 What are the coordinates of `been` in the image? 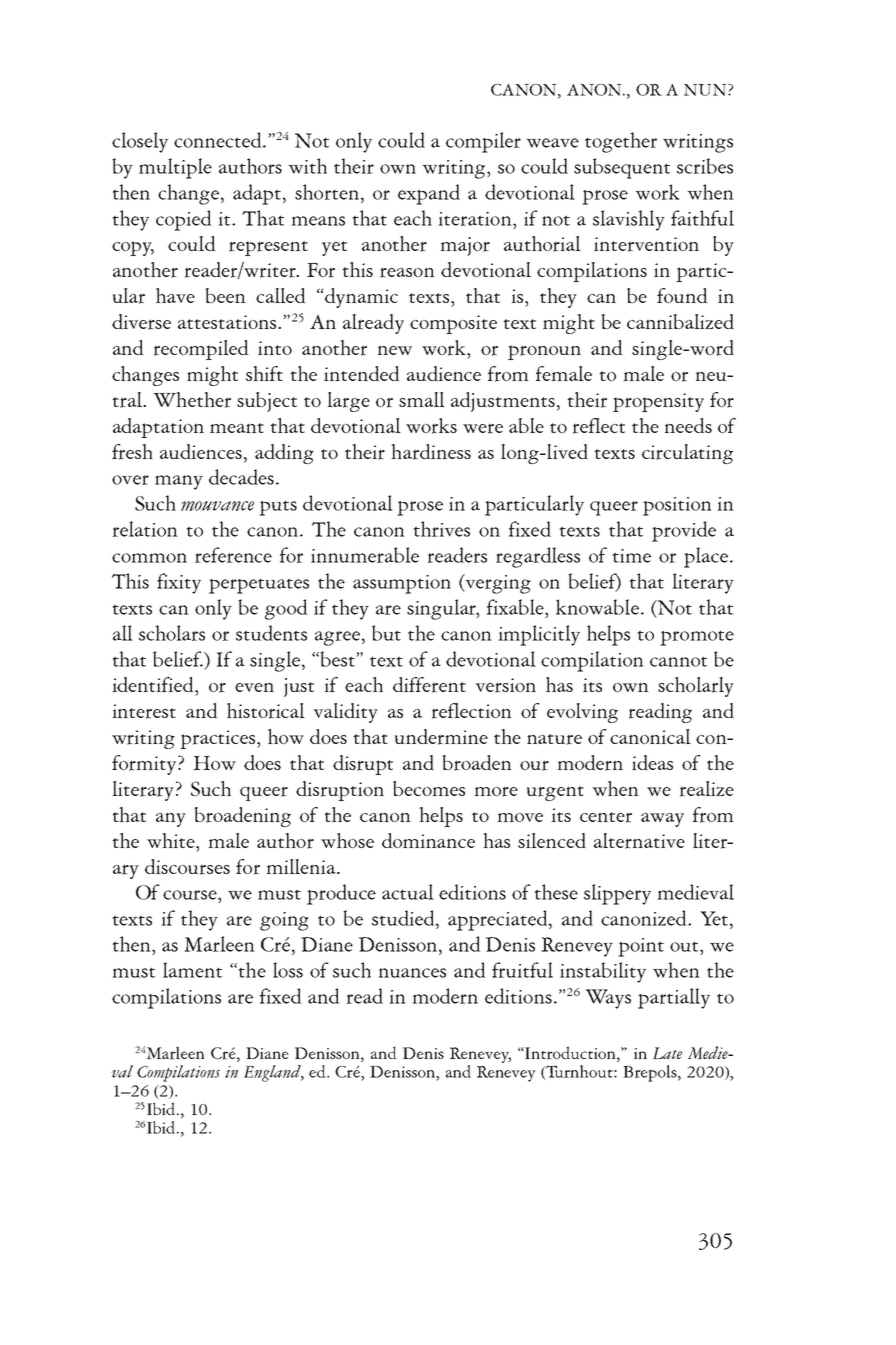 It's located at (225, 295).
